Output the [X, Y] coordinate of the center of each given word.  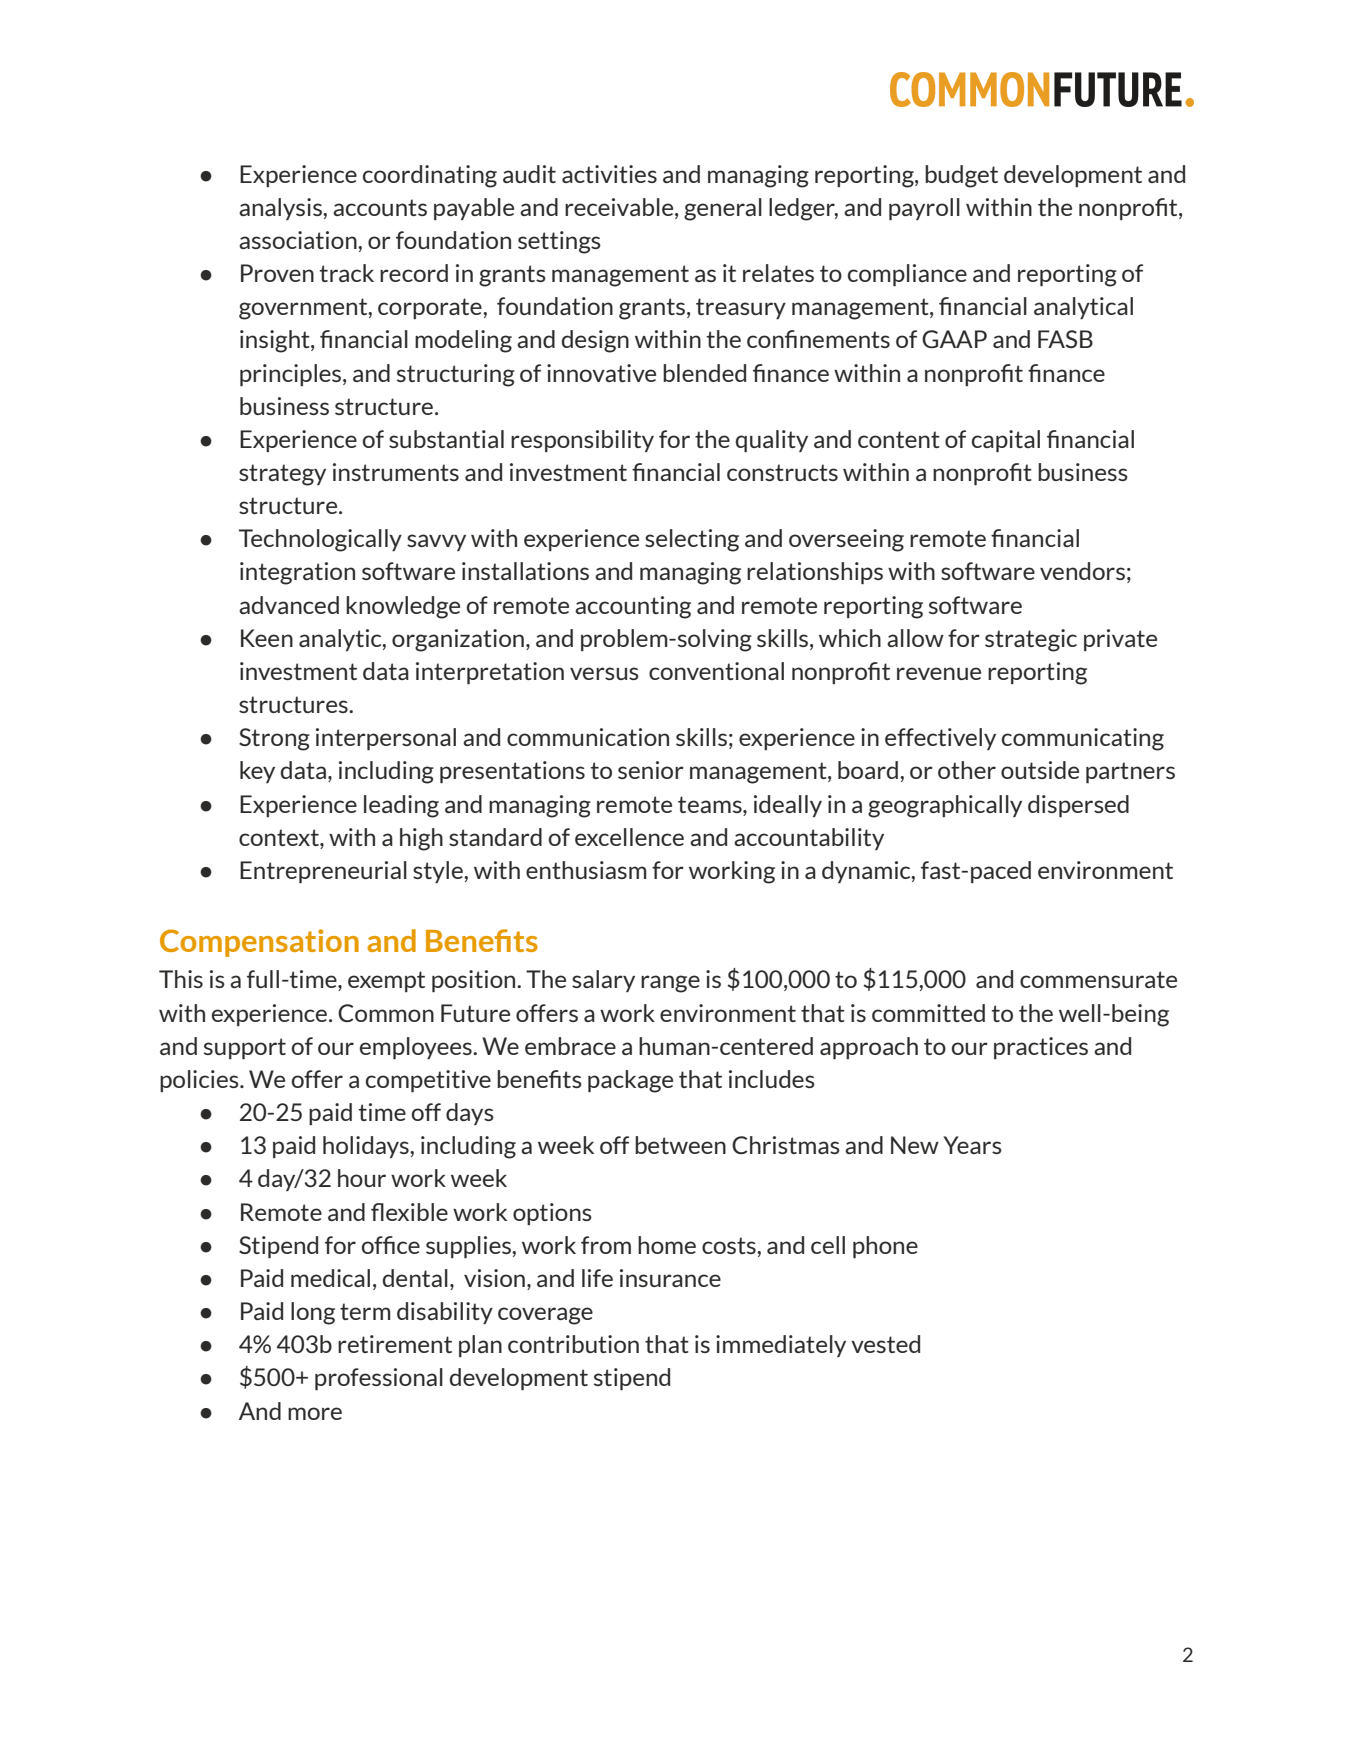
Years [972, 1145]
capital [1006, 441]
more [315, 1413]
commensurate [1098, 979]
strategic [1031, 640]
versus [604, 673]
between [680, 1145]
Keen [267, 638]
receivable [620, 207]
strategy [282, 475]
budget [961, 176]
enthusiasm [586, 870]
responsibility [582, 441]
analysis [281, 209]
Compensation [259, 943]
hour [362, 1178]
